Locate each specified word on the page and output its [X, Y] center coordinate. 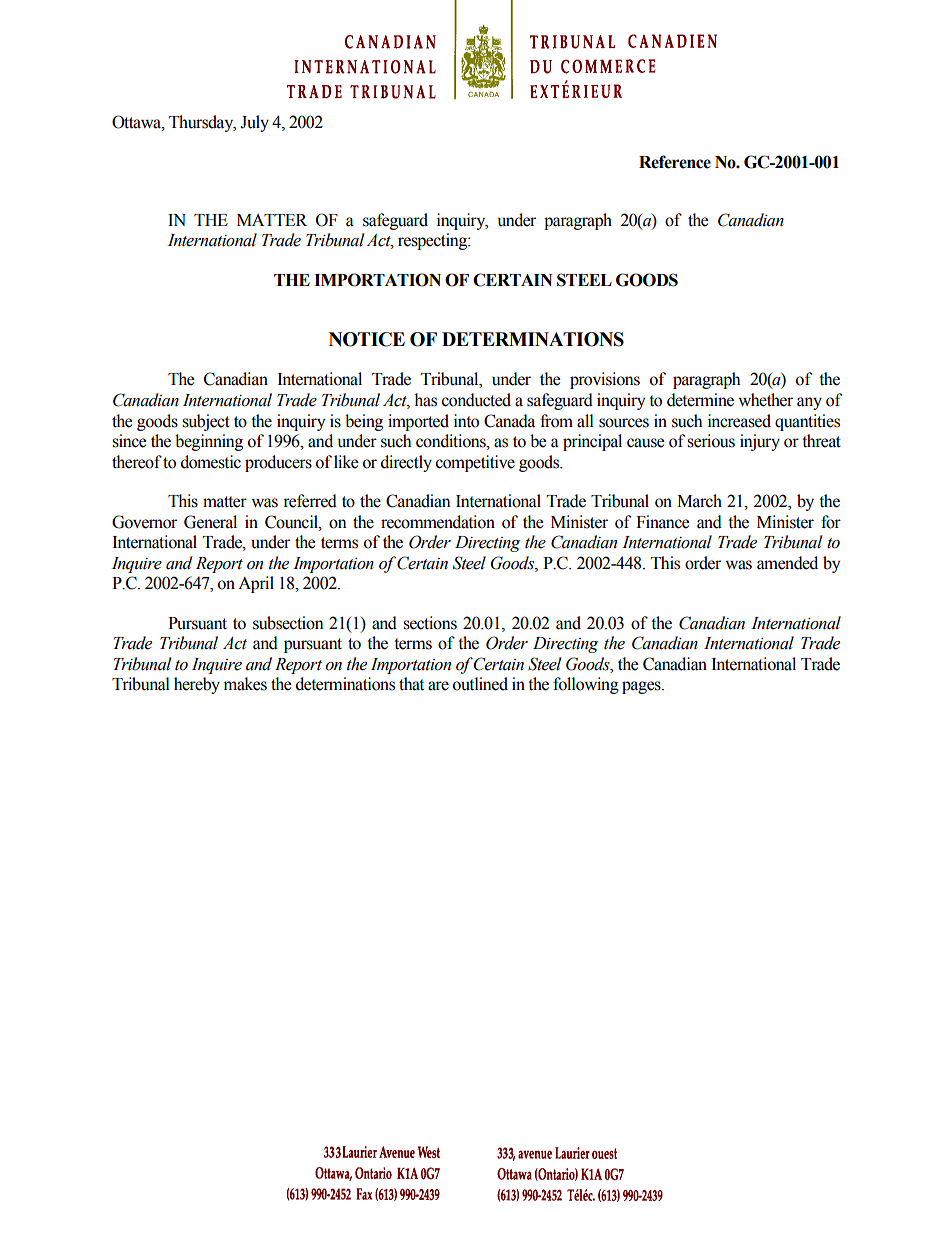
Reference [675, 162]
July [254, 123]
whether [765, 400]
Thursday [202, 123]
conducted [476, 400]
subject [206, 422]
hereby [197, 685]
